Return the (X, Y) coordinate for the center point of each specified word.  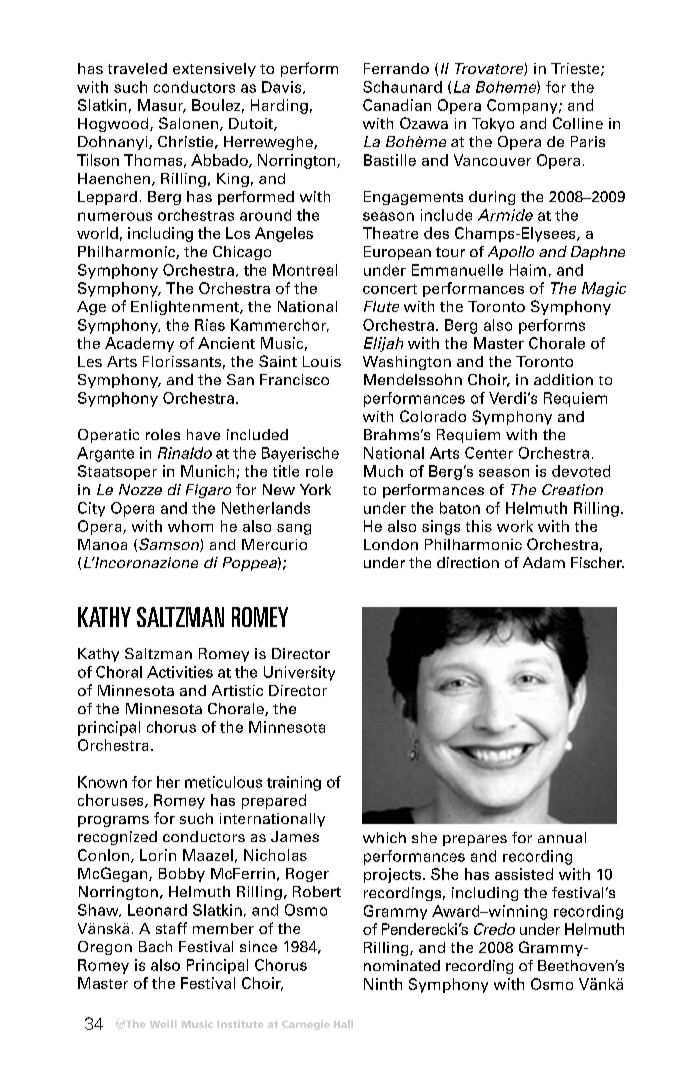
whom (190, 526)
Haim (528, 270)
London (391, 544)
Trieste (576, 69)
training (294, 783)
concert (390, 289)
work (515, 526)
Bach (155, 946)
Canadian (397, 105)
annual (562, 837)
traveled (137, 68)
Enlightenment (186, 308)
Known (102, 782)
